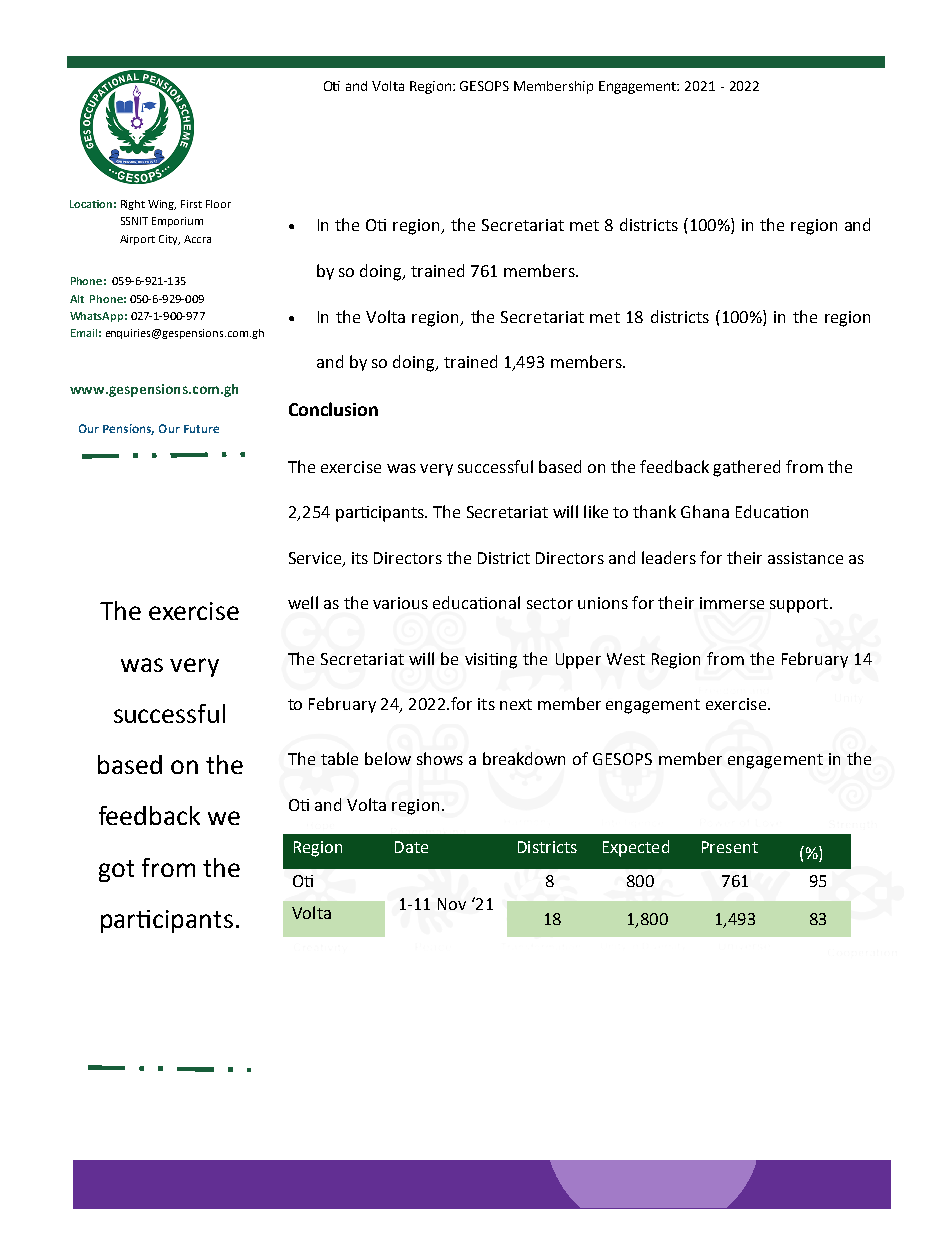  Describe the element at coordinates (746, 468) in the screenshot. I see `gathered` at that location.
